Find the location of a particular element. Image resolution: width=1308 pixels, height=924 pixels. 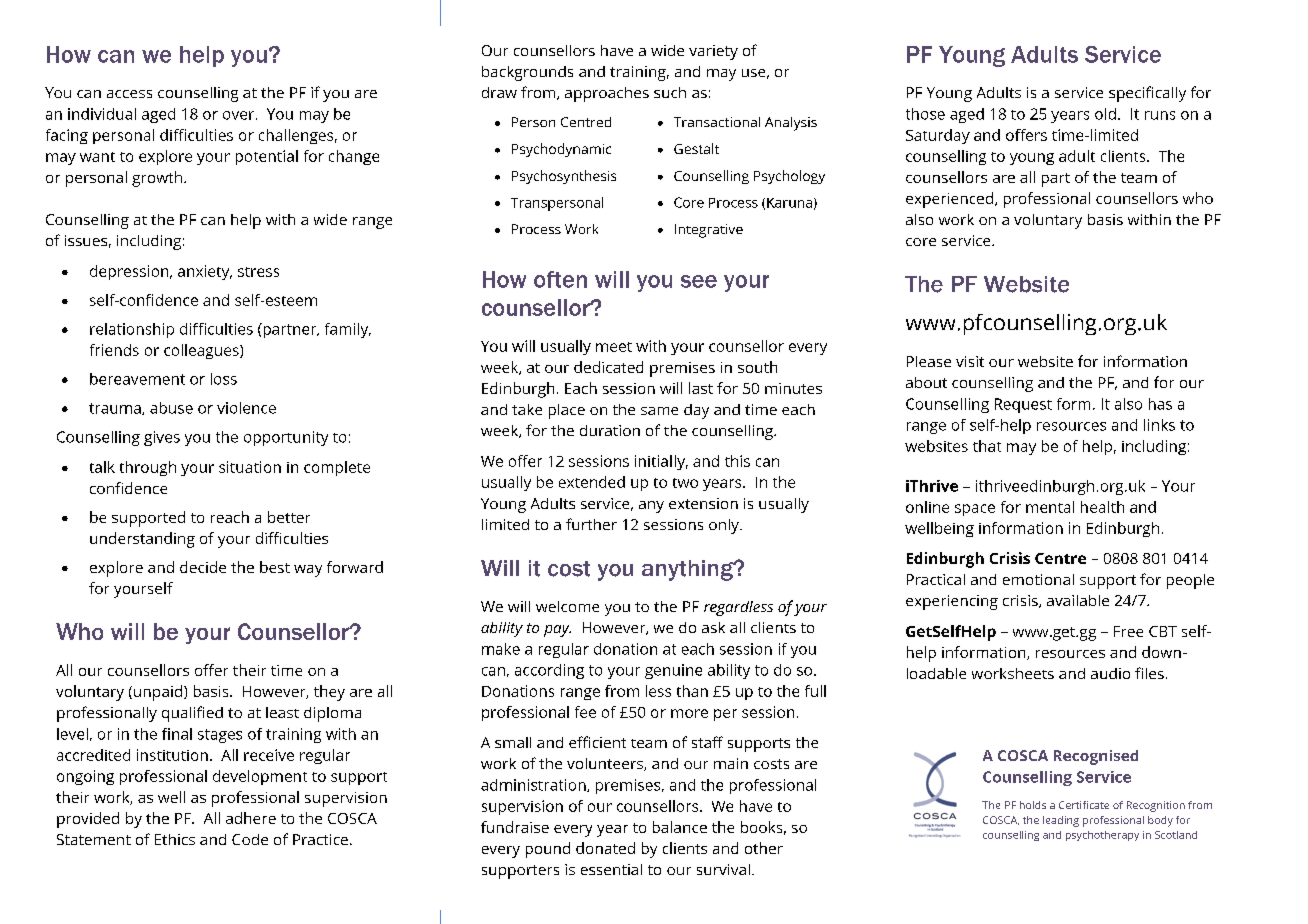

visit is located at coordinates (970, 361).
